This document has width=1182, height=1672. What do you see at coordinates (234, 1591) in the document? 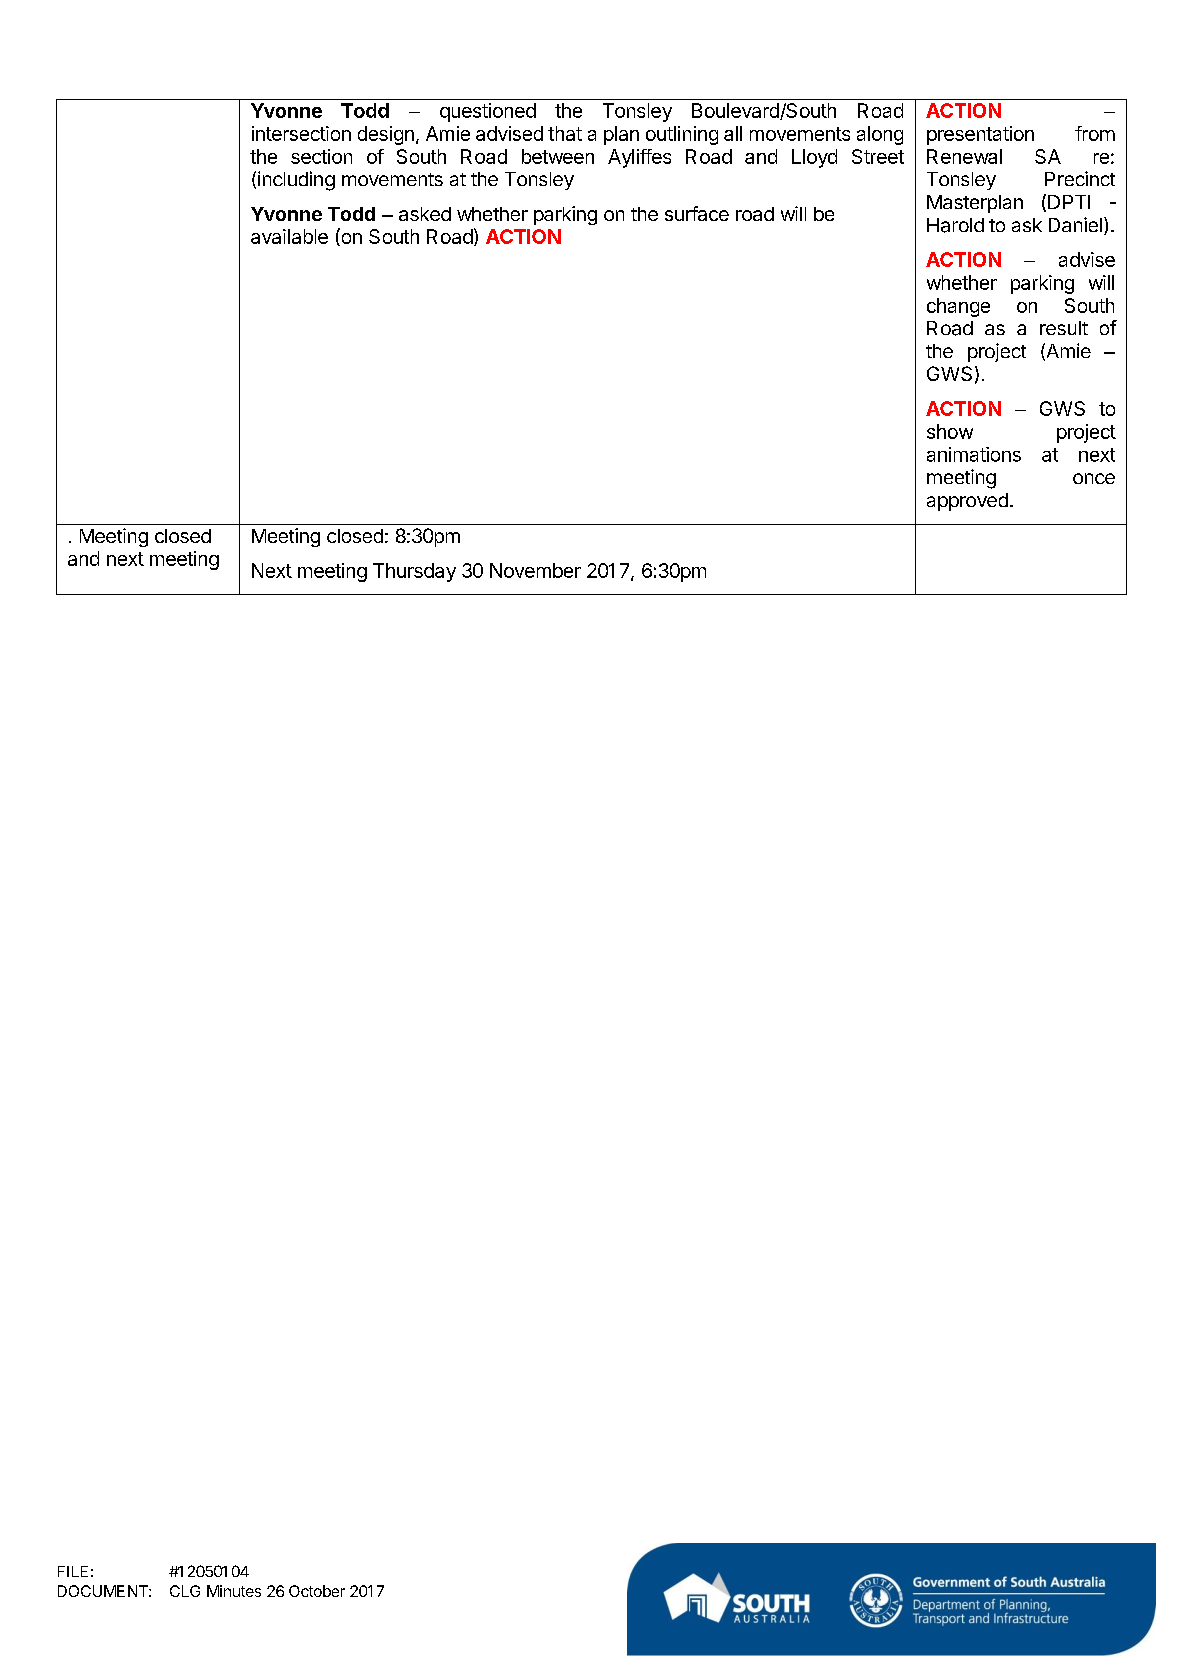
I see `Minutes` at bounding box center [234, 1591].
